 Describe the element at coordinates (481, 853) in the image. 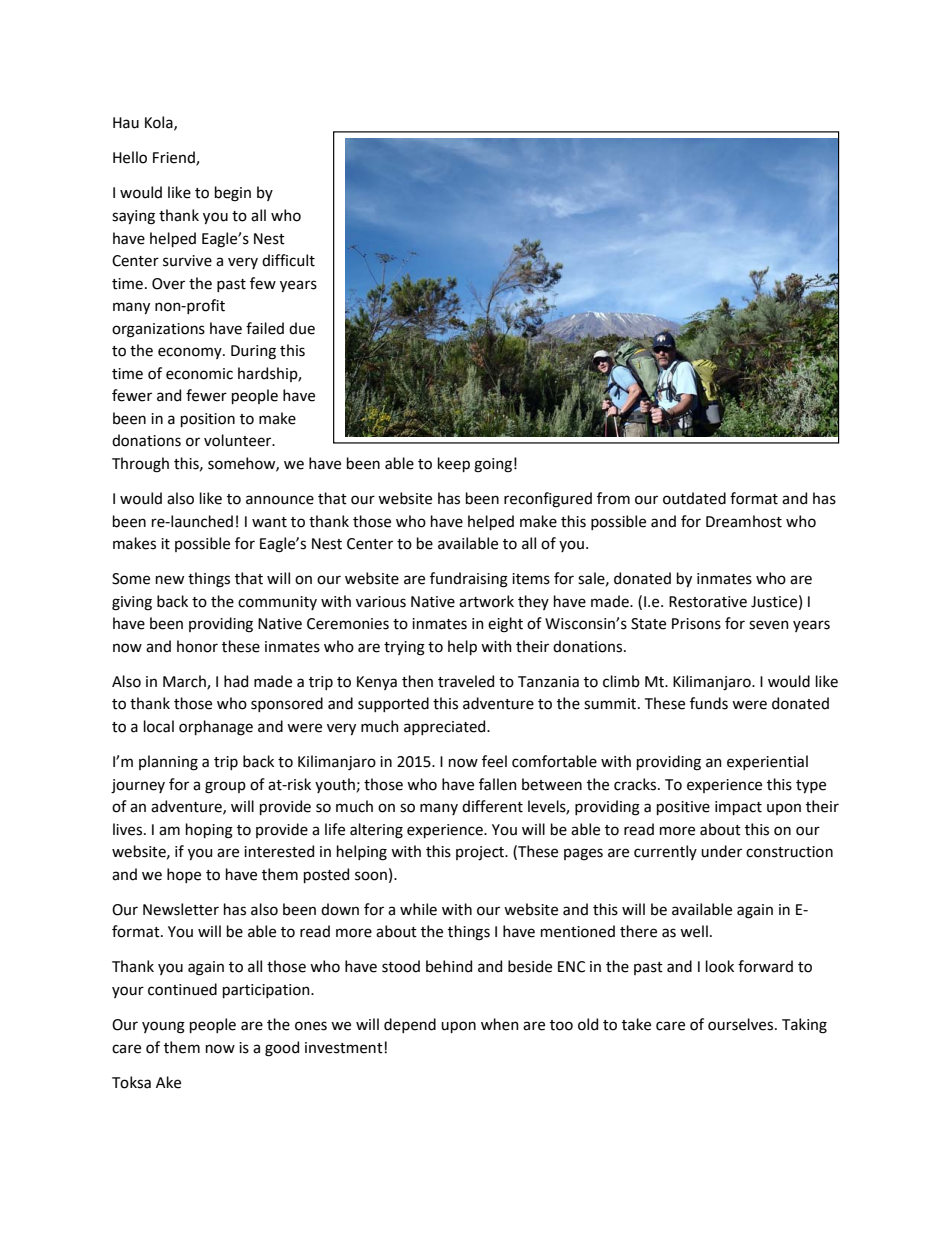

I see `project` at that location.
